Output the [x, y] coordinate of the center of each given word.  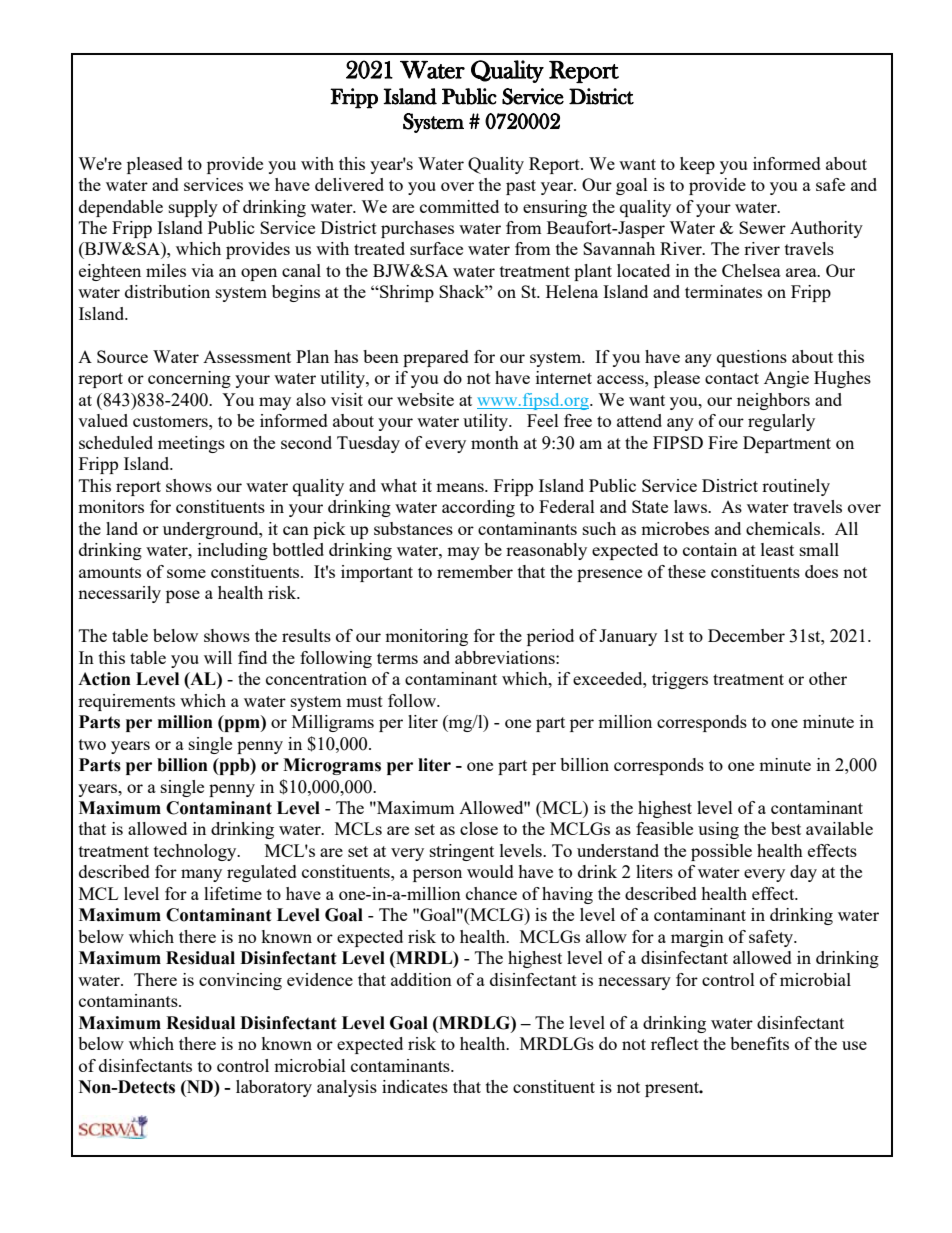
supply [193, 208]
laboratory [274, 1088]
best [786, 828]
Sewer [762, 227]
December [746, 635]
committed [459, 206]
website [425, 399]
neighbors [773, 401]
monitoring [426, 637]
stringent [462, 852]
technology [196, 852]
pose [183, 596]
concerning [189, 379]
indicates [415, 1086]
